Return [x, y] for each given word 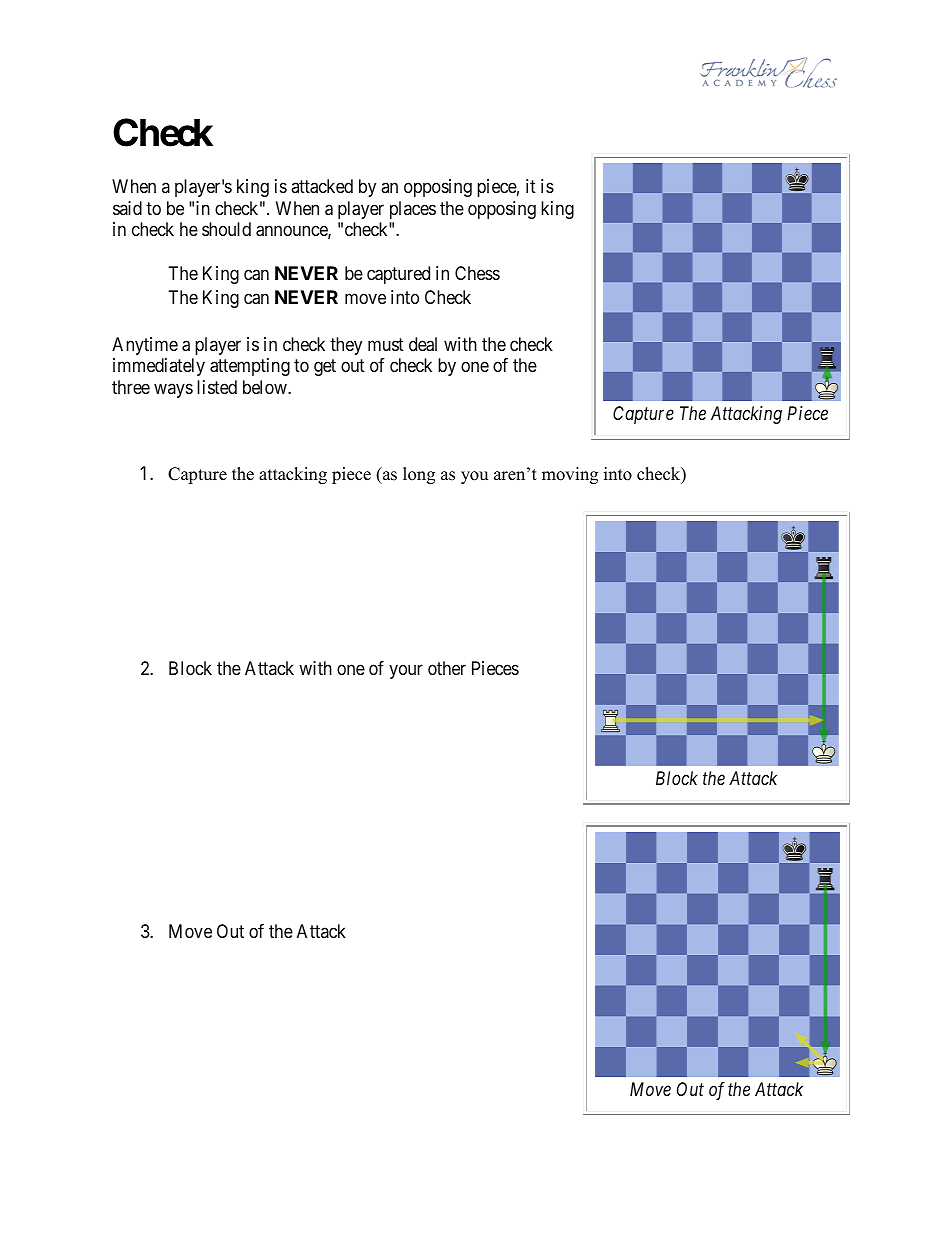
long [419, 475]
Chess [477, 273]
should [226, 229]
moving [570, 475]
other [447, 668]
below [266, 387]
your [406, 672]
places [413, 210]
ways [173, 390]
